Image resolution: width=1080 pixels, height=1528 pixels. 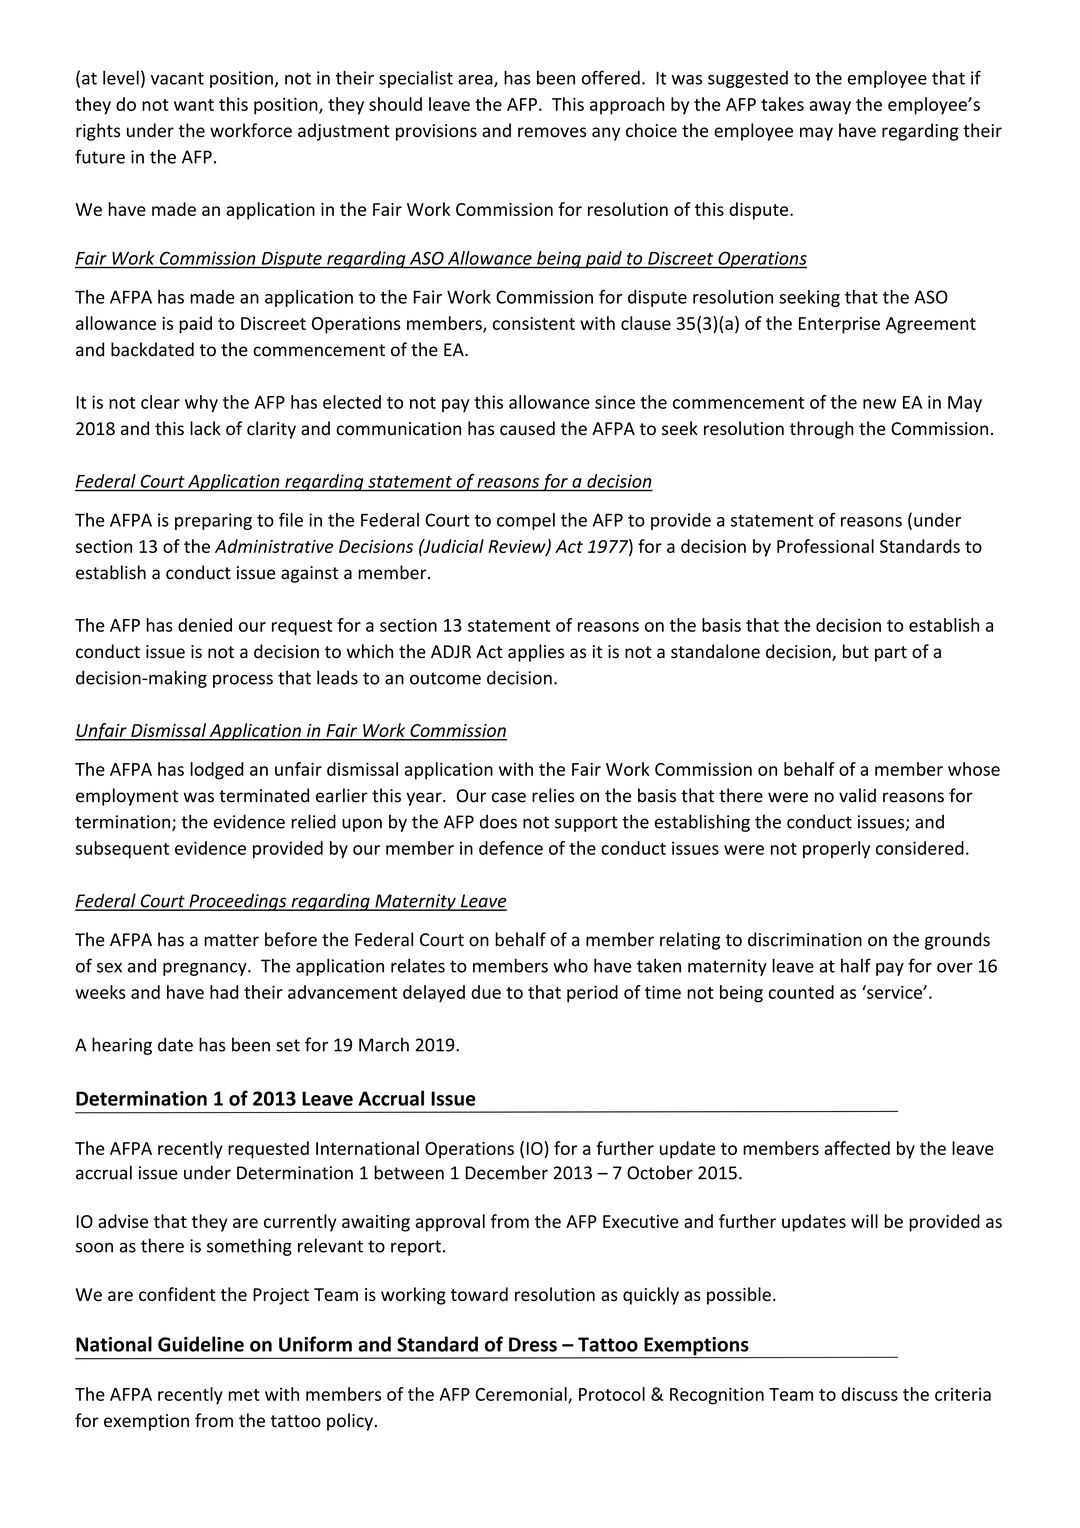 I want to click on removes, so click(x=552, y=132).
